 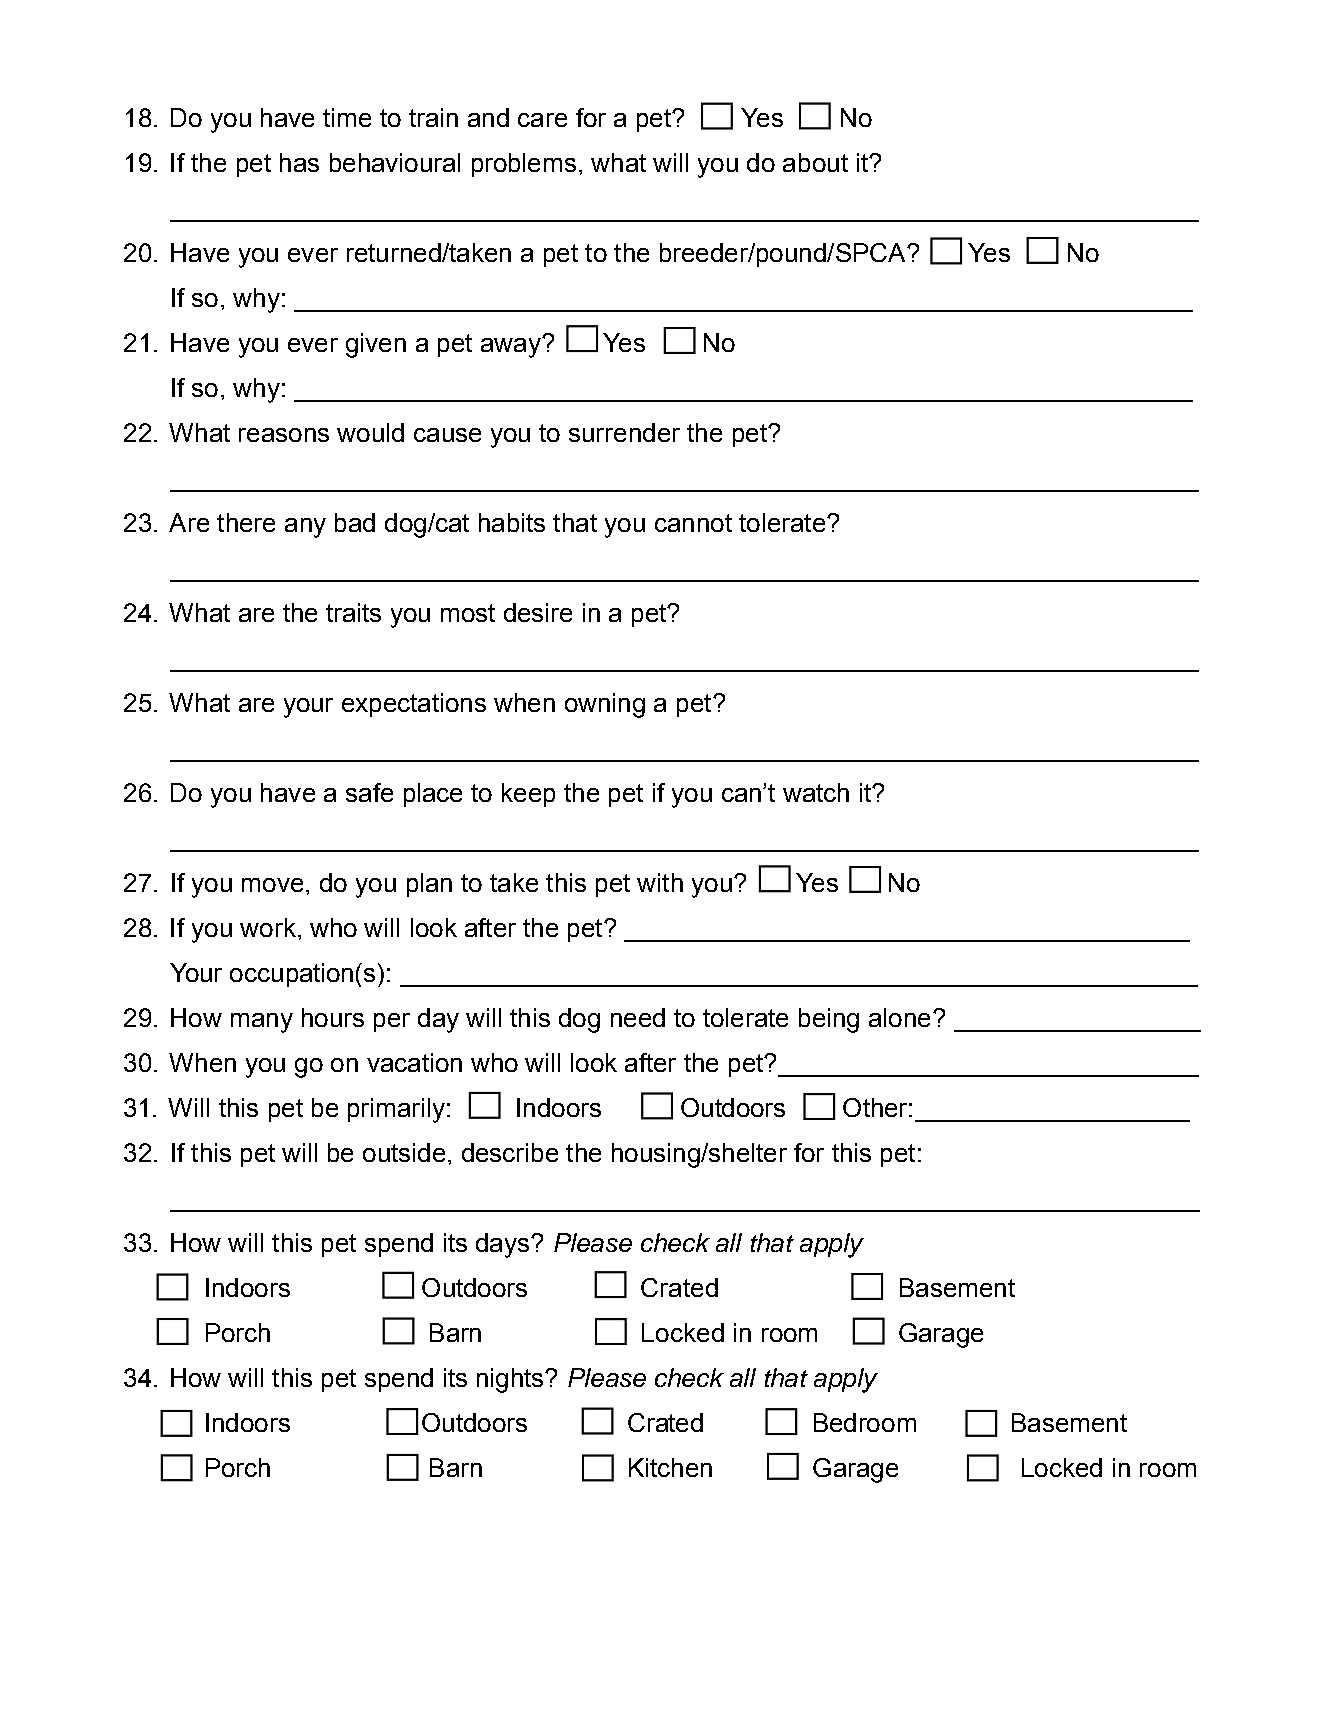 What do you see at coordinates (369, 792) in the page?
I see `safe` at bounding box center [369, 792].
